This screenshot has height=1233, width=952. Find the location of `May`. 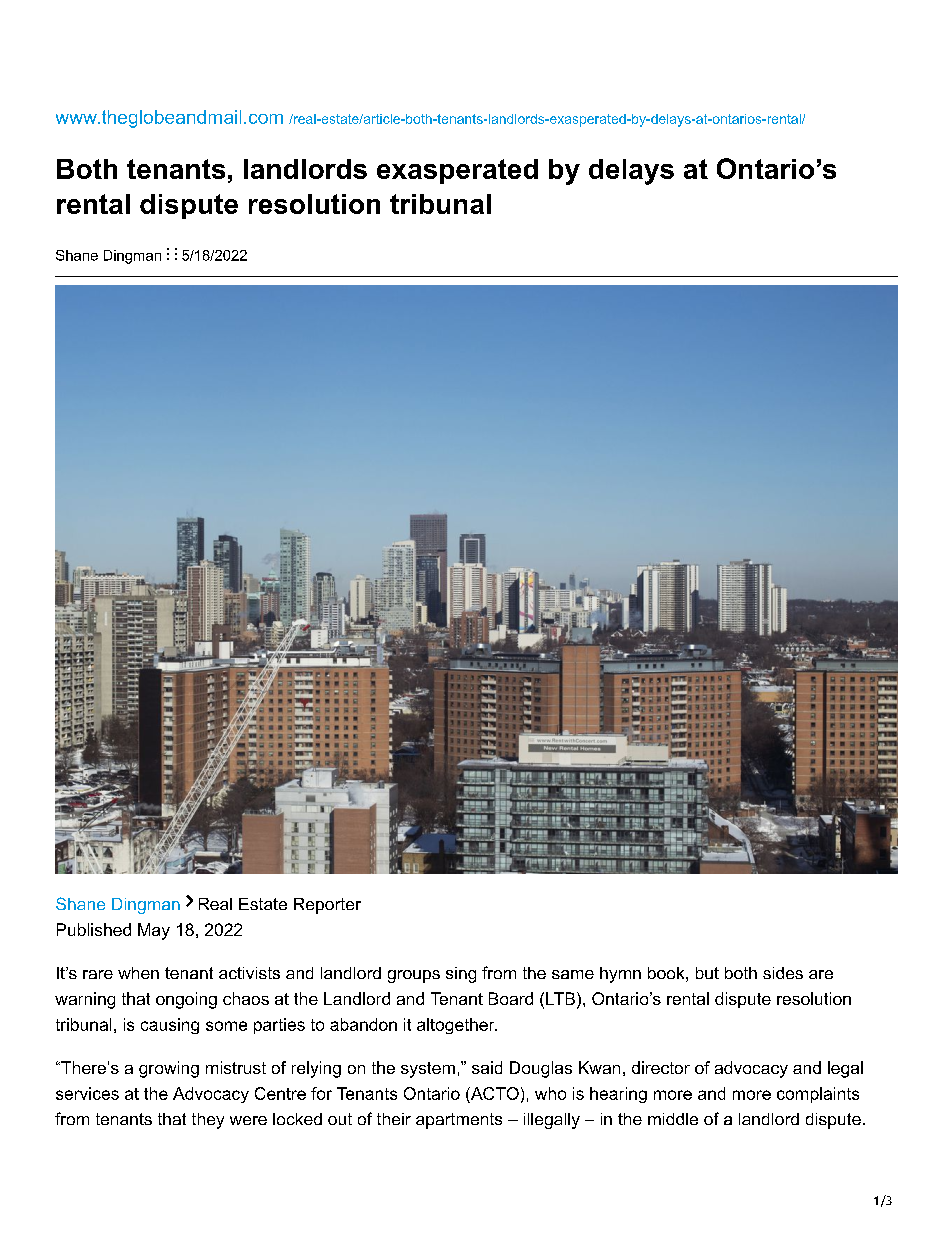

May is located at coordinates (154, 931).
